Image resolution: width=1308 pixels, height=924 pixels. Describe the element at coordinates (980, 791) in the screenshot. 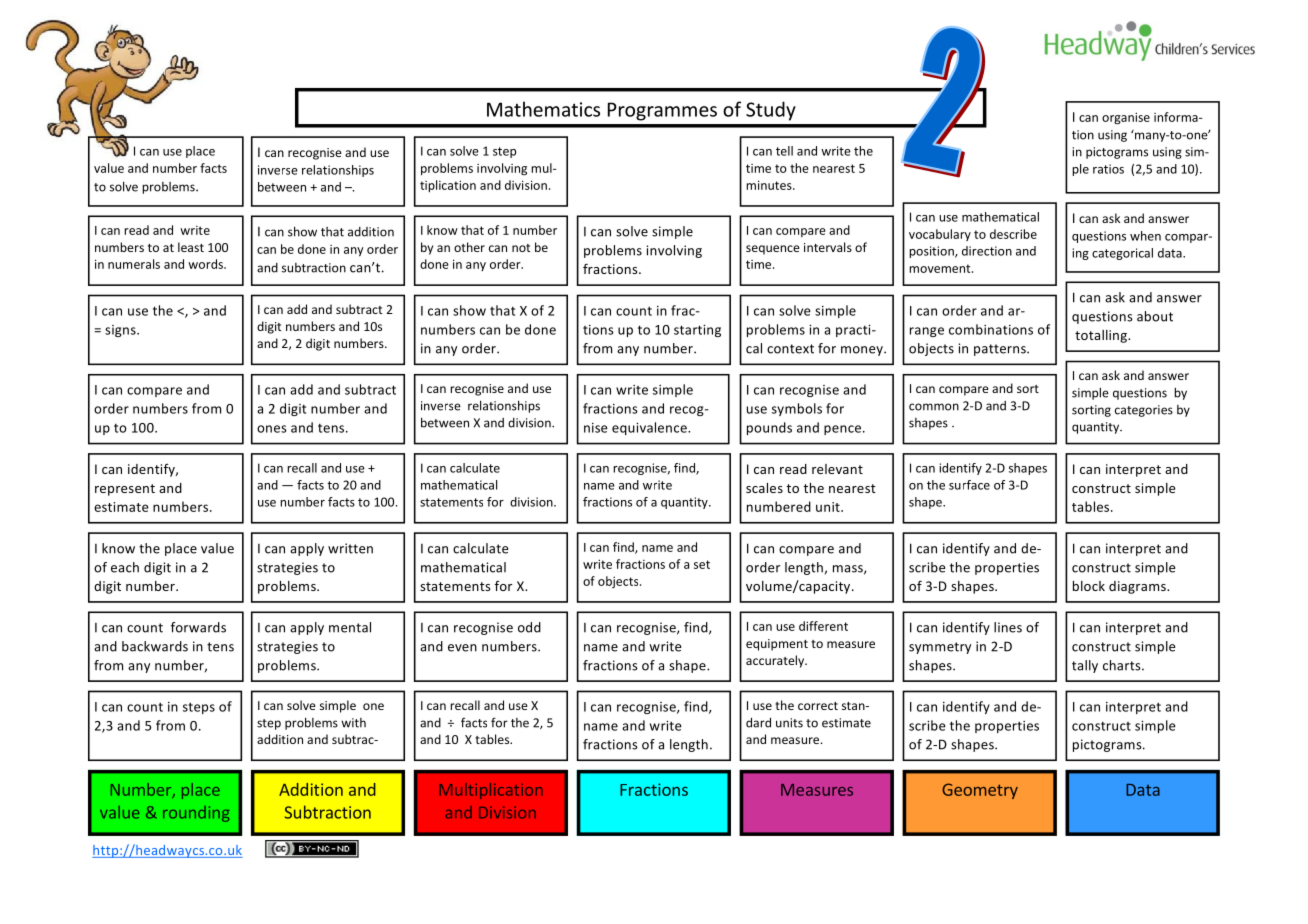

I see `Geometry` at that location.
